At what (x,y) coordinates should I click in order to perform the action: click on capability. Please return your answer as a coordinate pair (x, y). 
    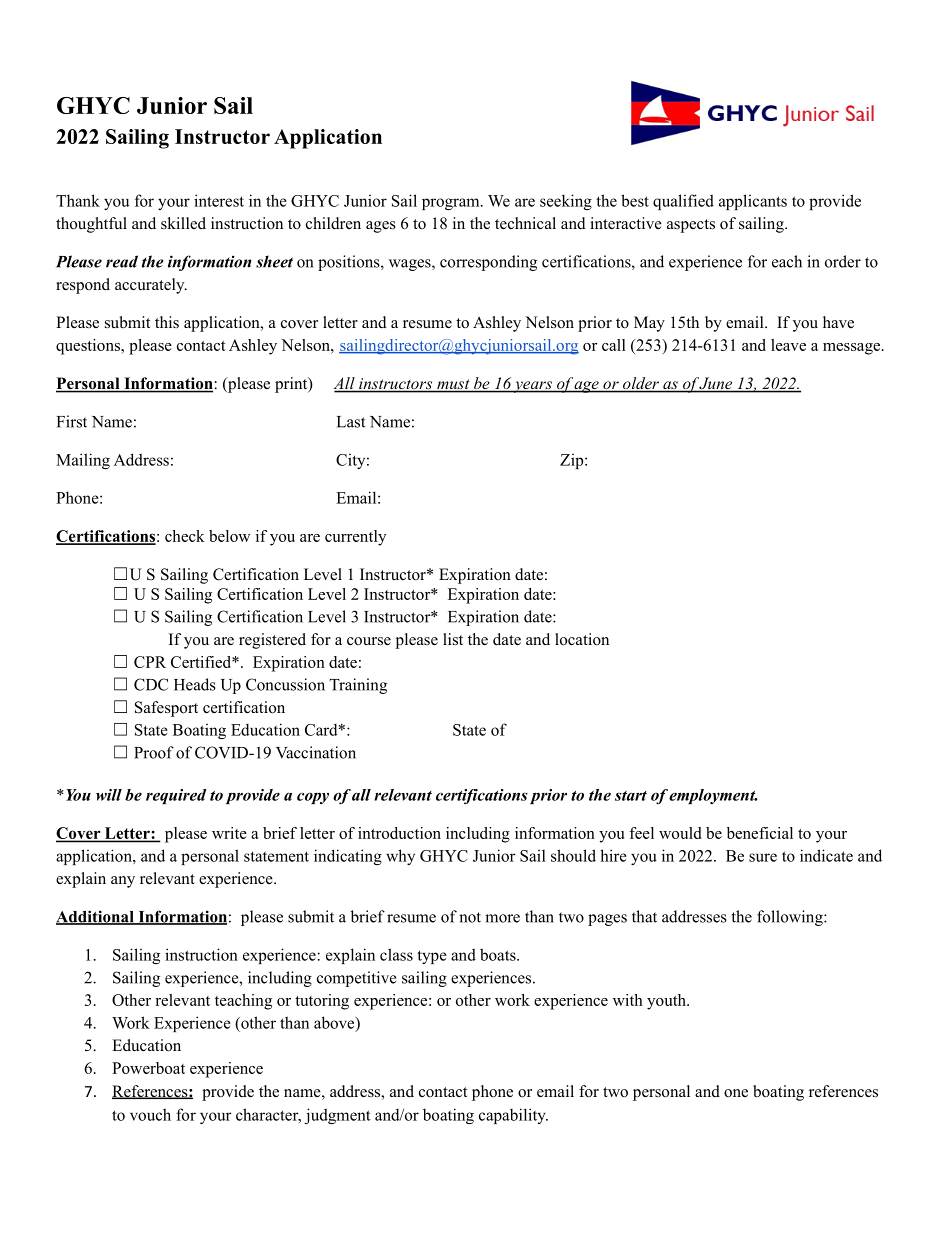
    Looking at the image, I should click on (513, 1116).
